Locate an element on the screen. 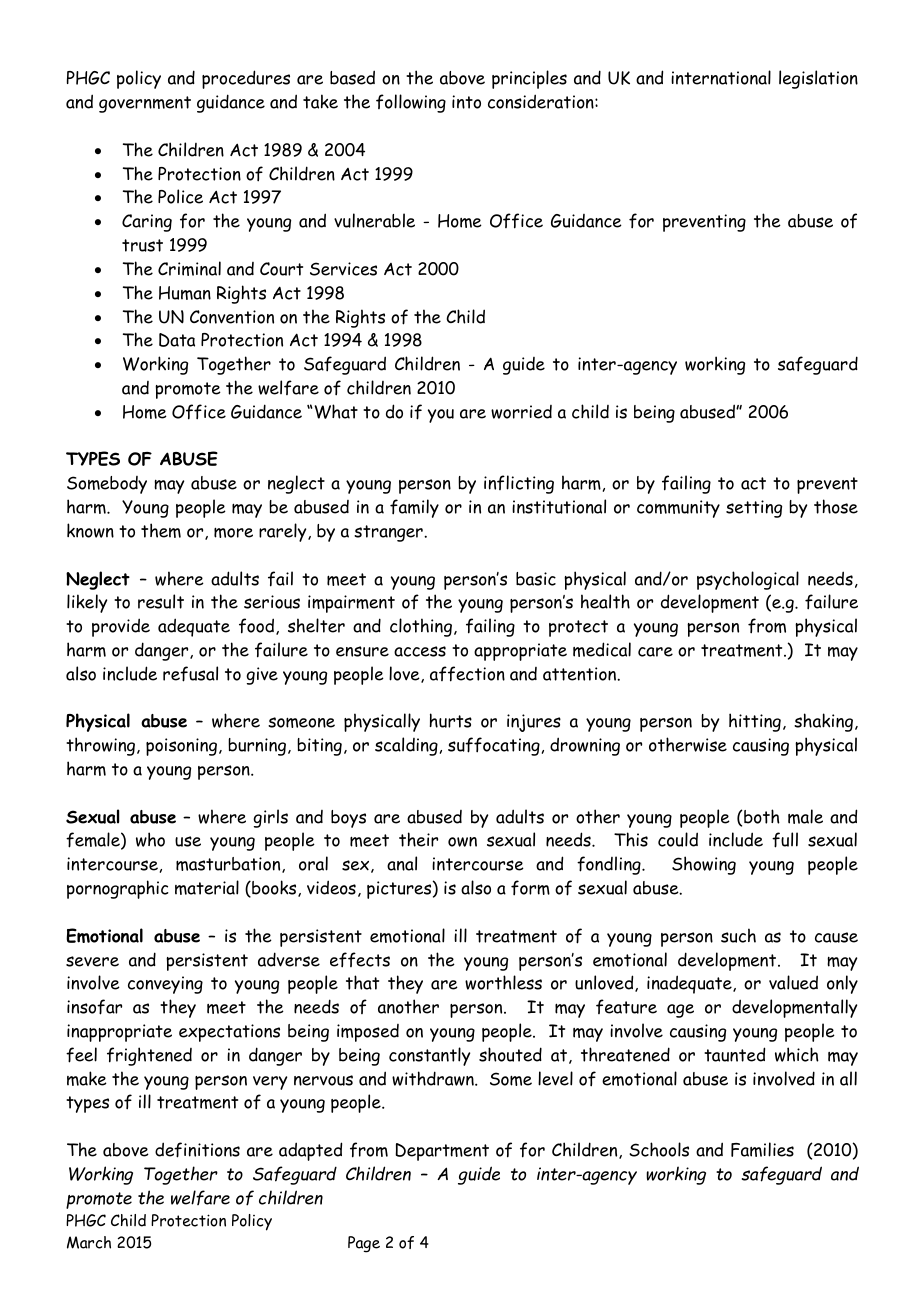  into is located at coordinates (466, 102).
